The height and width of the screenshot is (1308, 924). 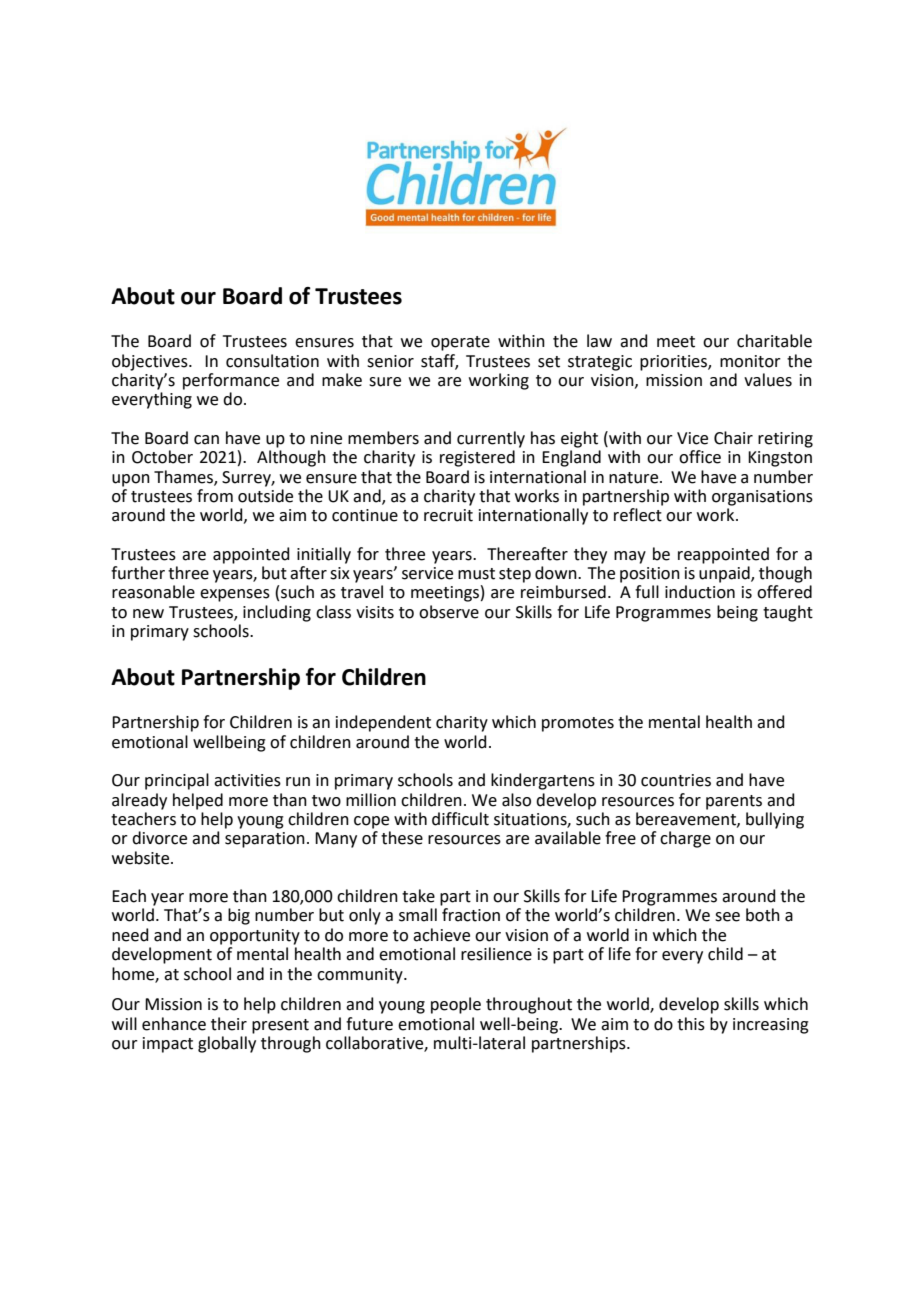 I want to click on their, so click(x=229, y=1024).
